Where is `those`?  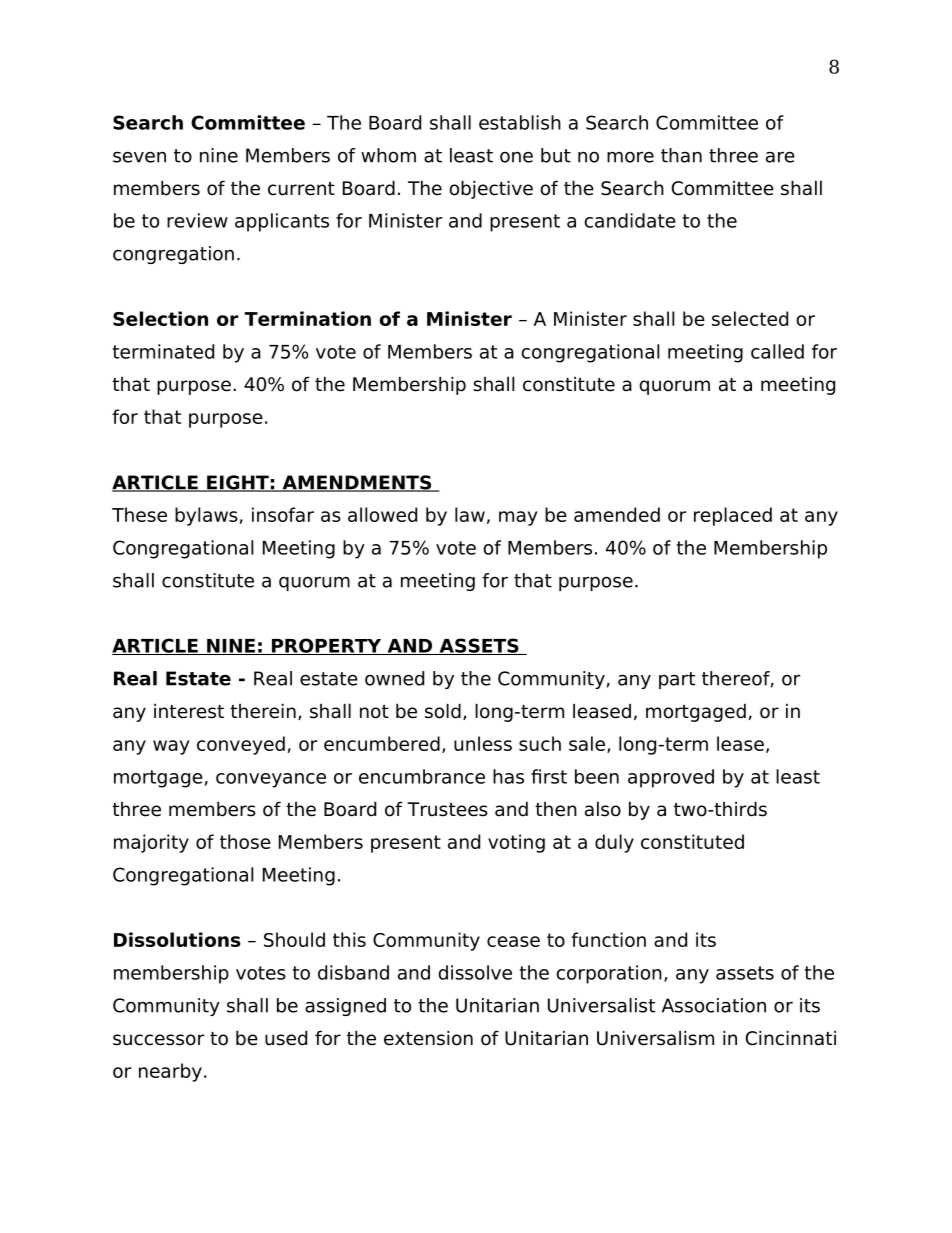 those is located at coordinates (245, 841).
